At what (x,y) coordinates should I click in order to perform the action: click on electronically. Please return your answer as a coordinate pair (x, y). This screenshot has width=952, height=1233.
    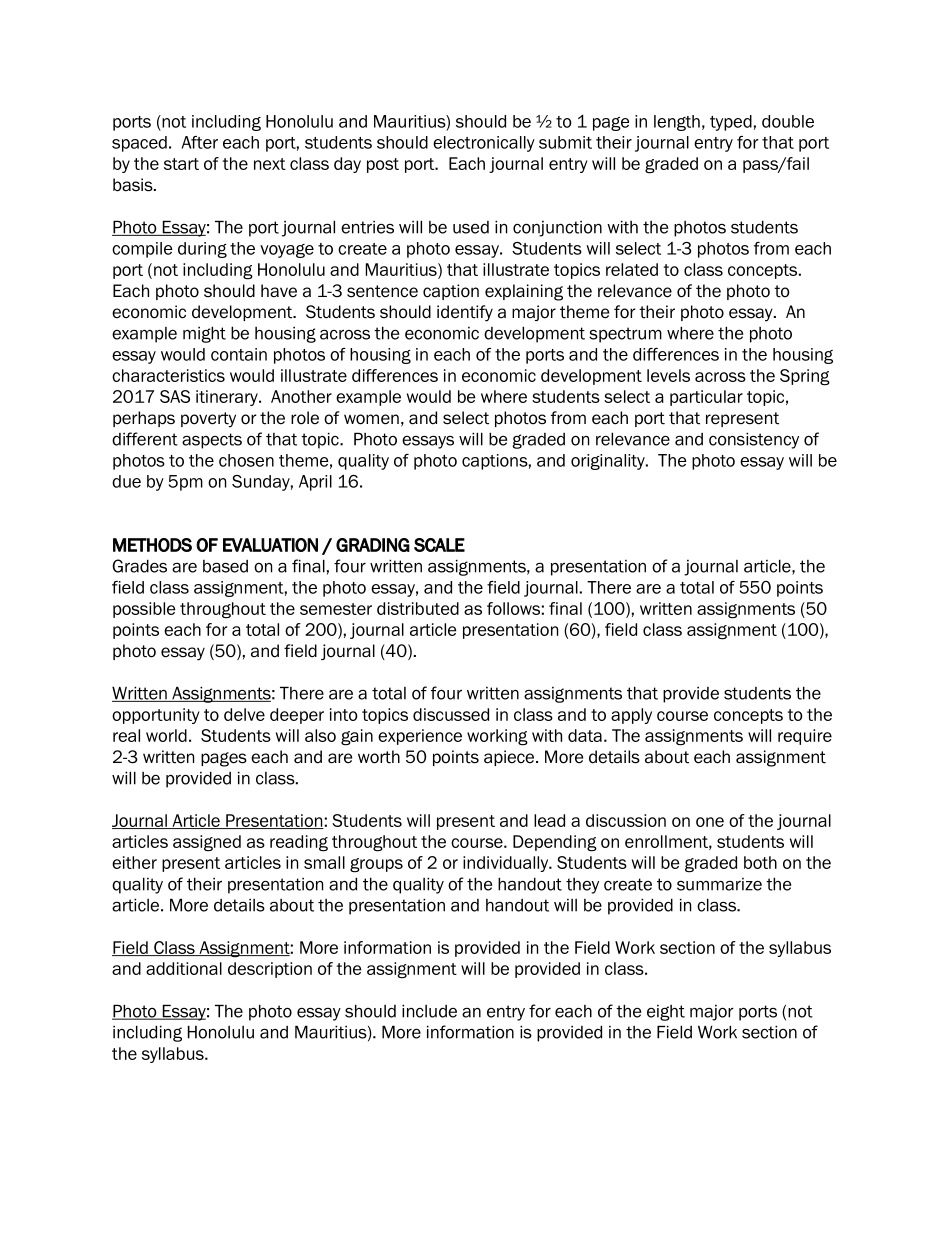
    Looking at the image, I should click on (484, 144).
